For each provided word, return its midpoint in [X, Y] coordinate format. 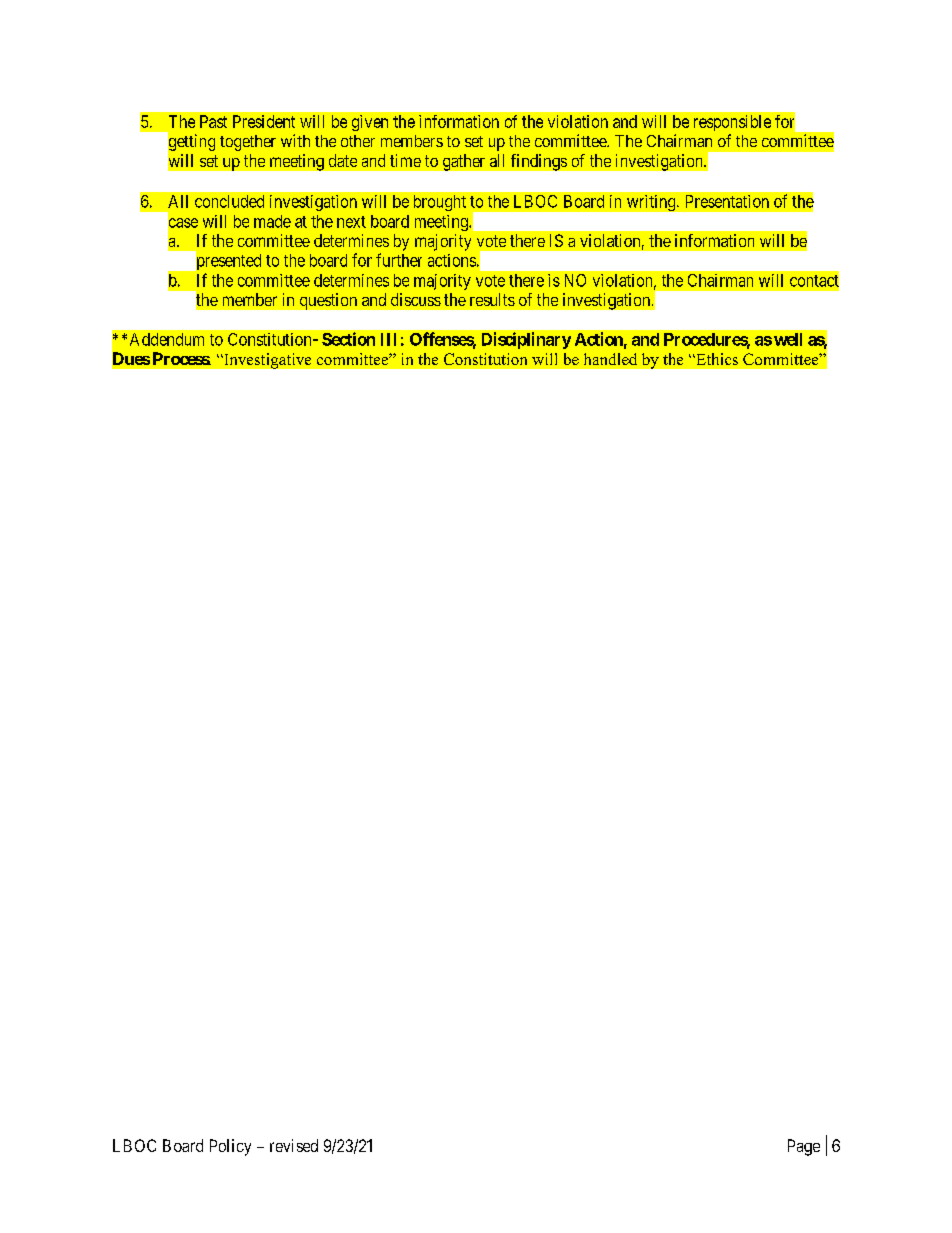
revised [294, 1145]
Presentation [727, 201]
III [388, 339]
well [788, 339]
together [248, 143]
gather [464, 162]
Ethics [716, 359]
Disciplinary [526, 340]
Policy [230, 1147]
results [492, 299]
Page [804, 1147]
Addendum [167, 339]
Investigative [266, 361]
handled [610, 359]
